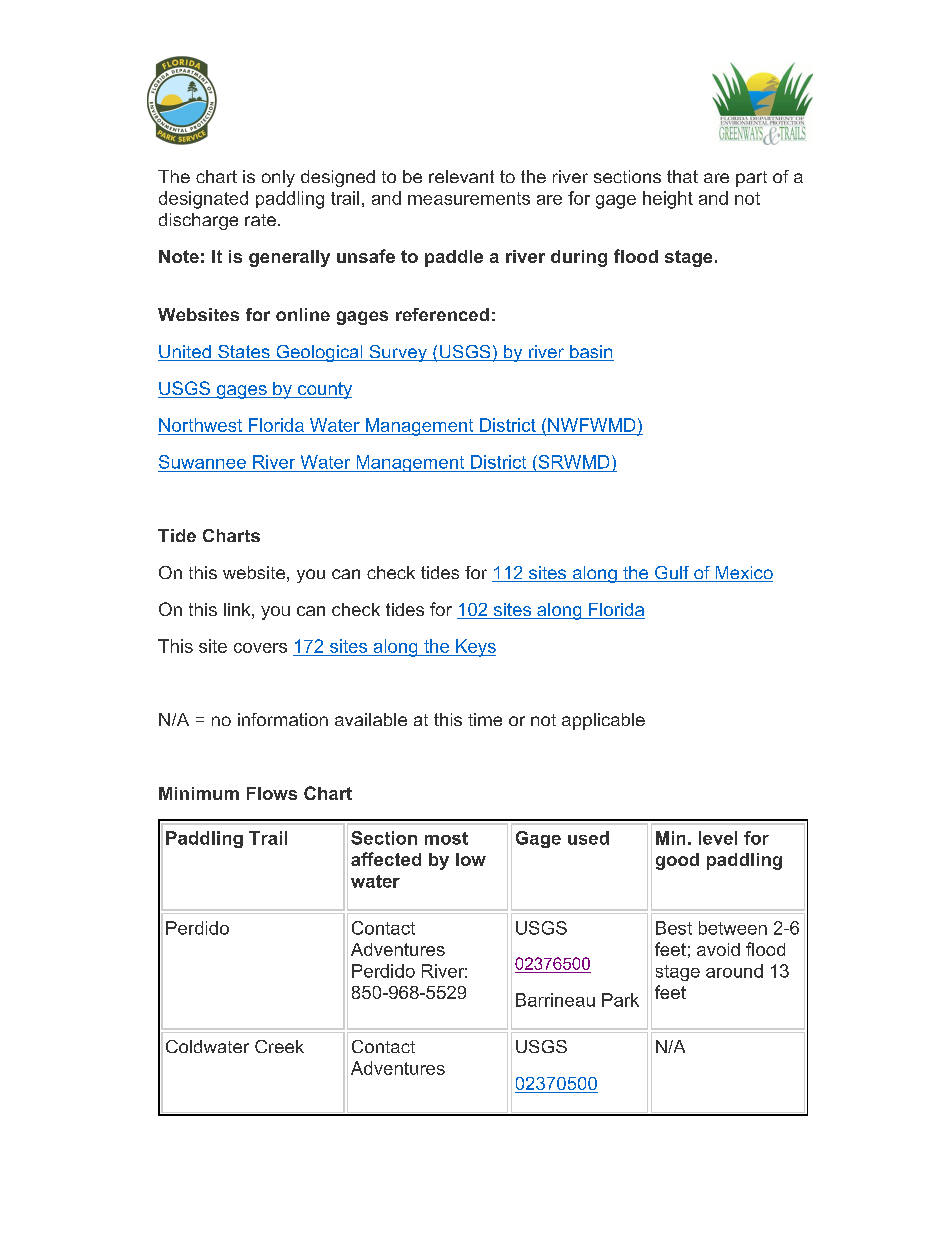  What do you see at coordinates (668, 200) in the screenshot?
I see `height` at bounding box center [668, 200].
